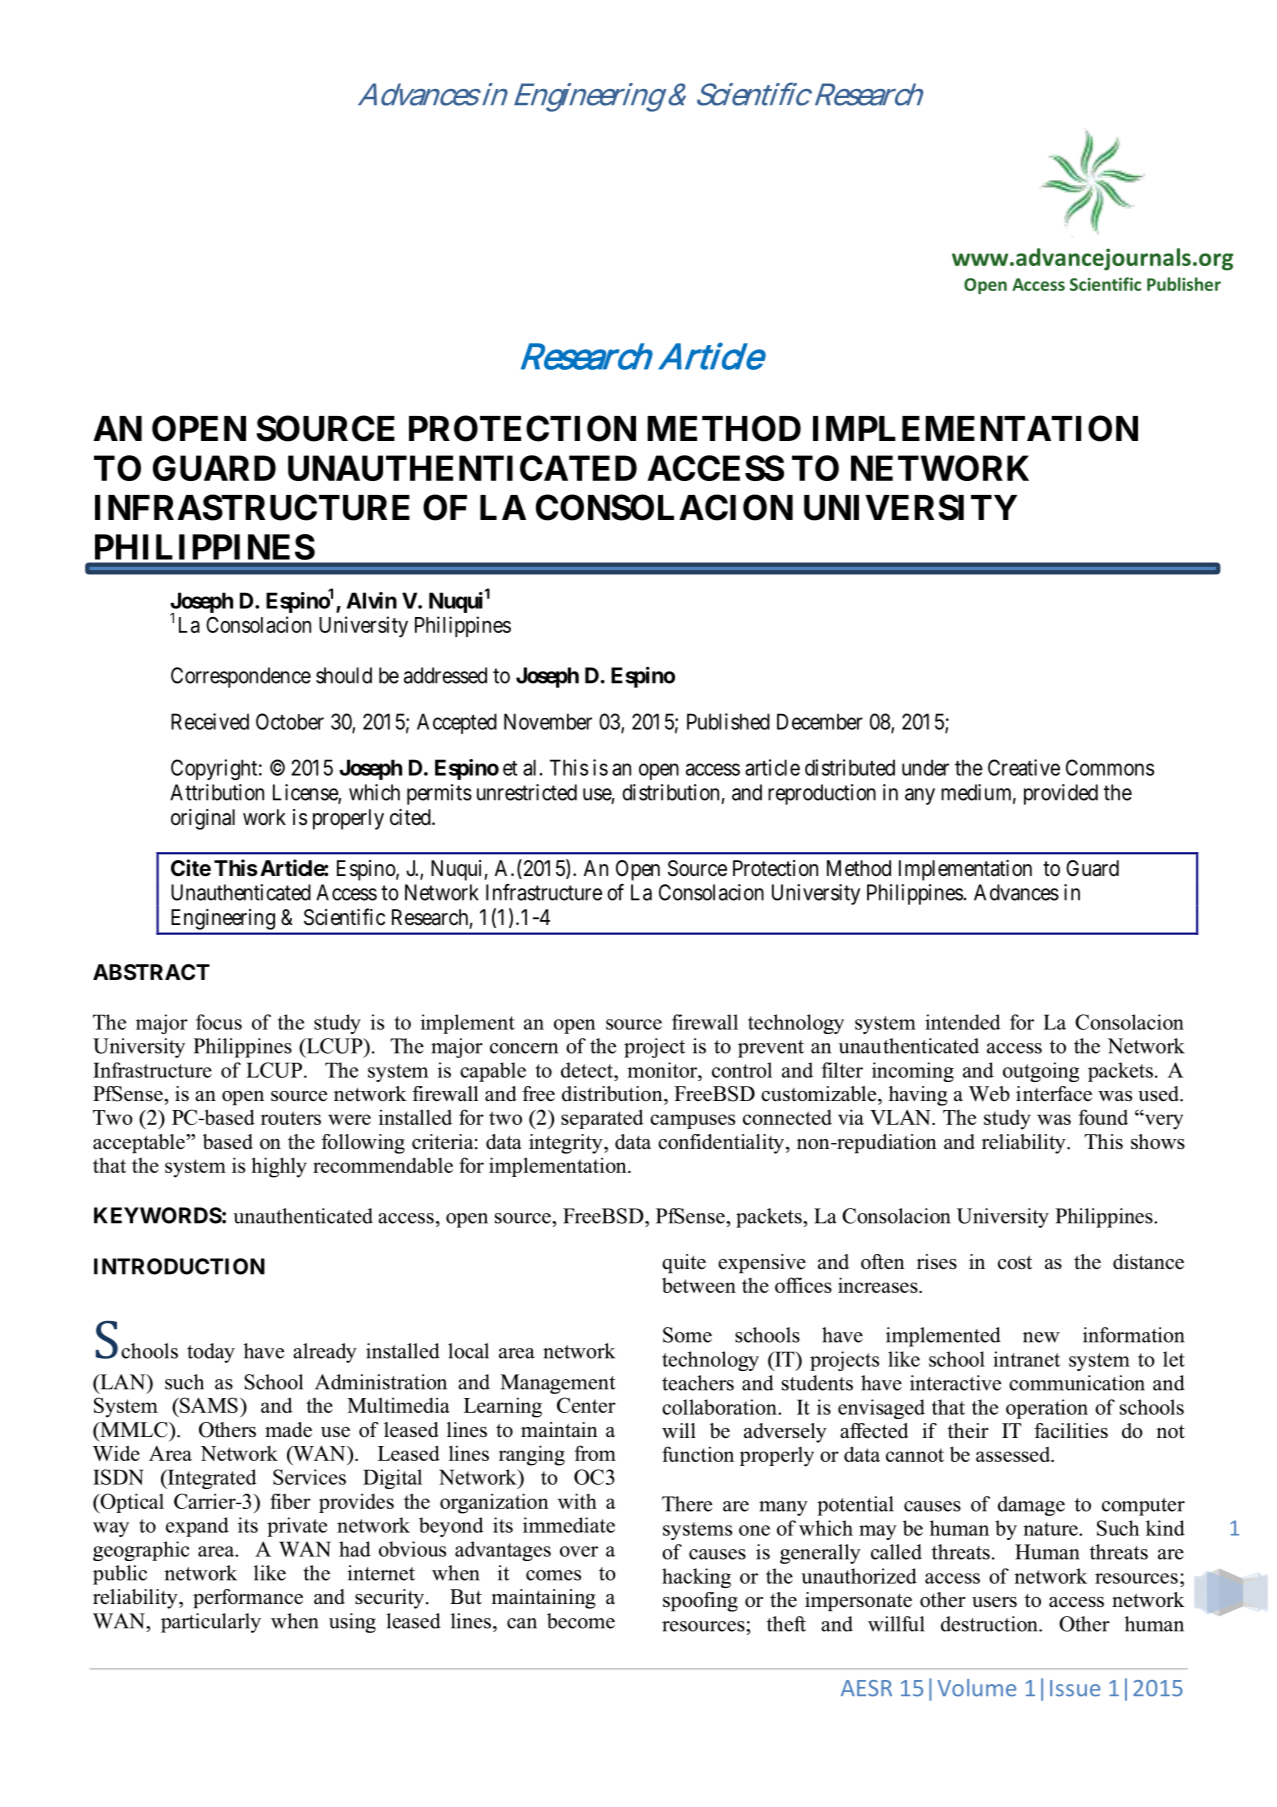  What do you see at coordinates (1024, 767) in the screenshot?
I see `Creative` at bounding box center [1024, 767].
